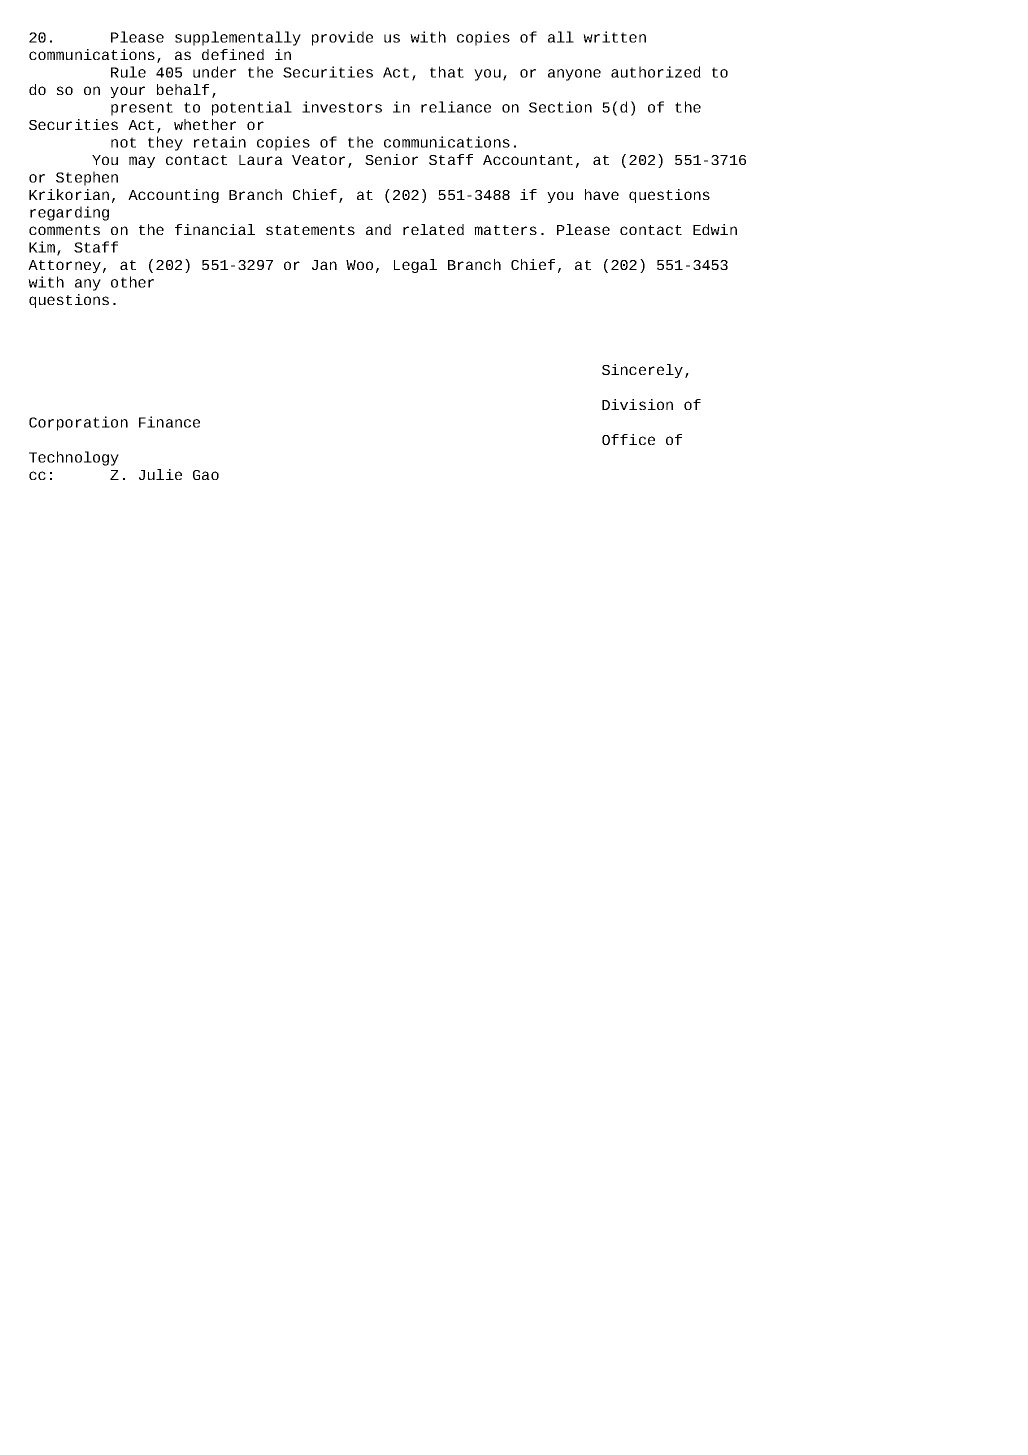 The height and width of the image is (1455, 1028). Describe the element at coordinates (74, 458) in the image. I see `Technology` at that location.
